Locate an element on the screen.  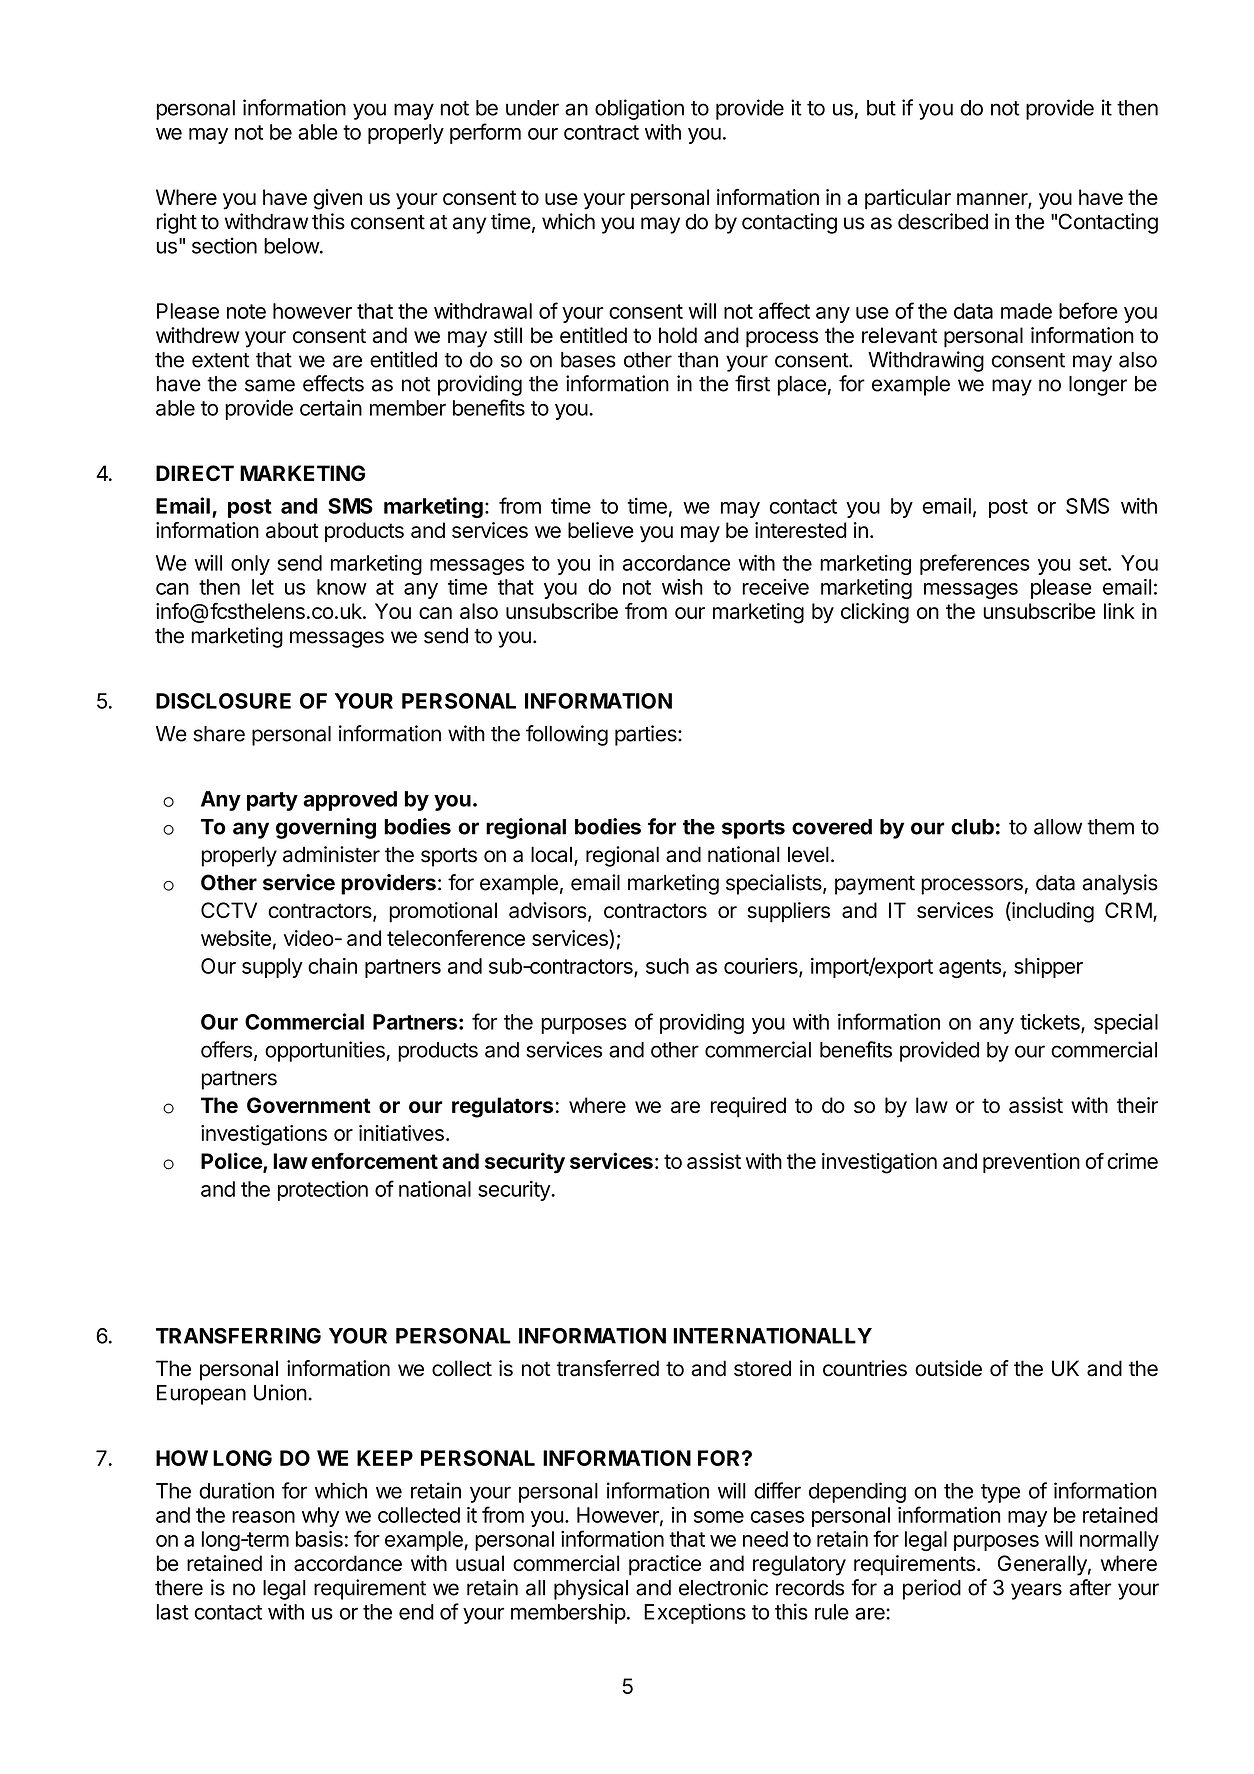
basis is located at coordinates (319, 1539).
